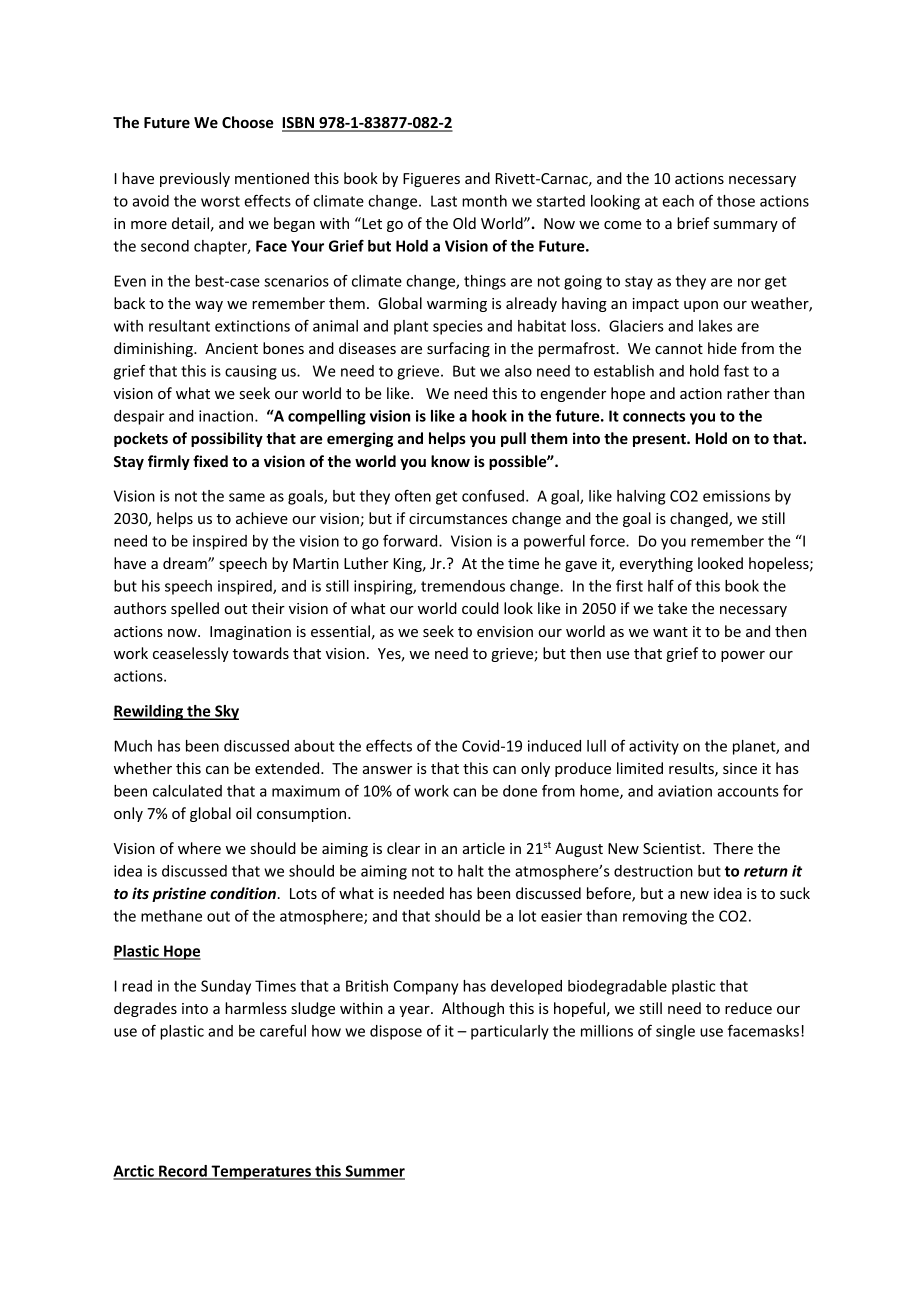  What do you see at coordinates (766, 871) in the document?
I see `return` at bounding box center [766, 871].
